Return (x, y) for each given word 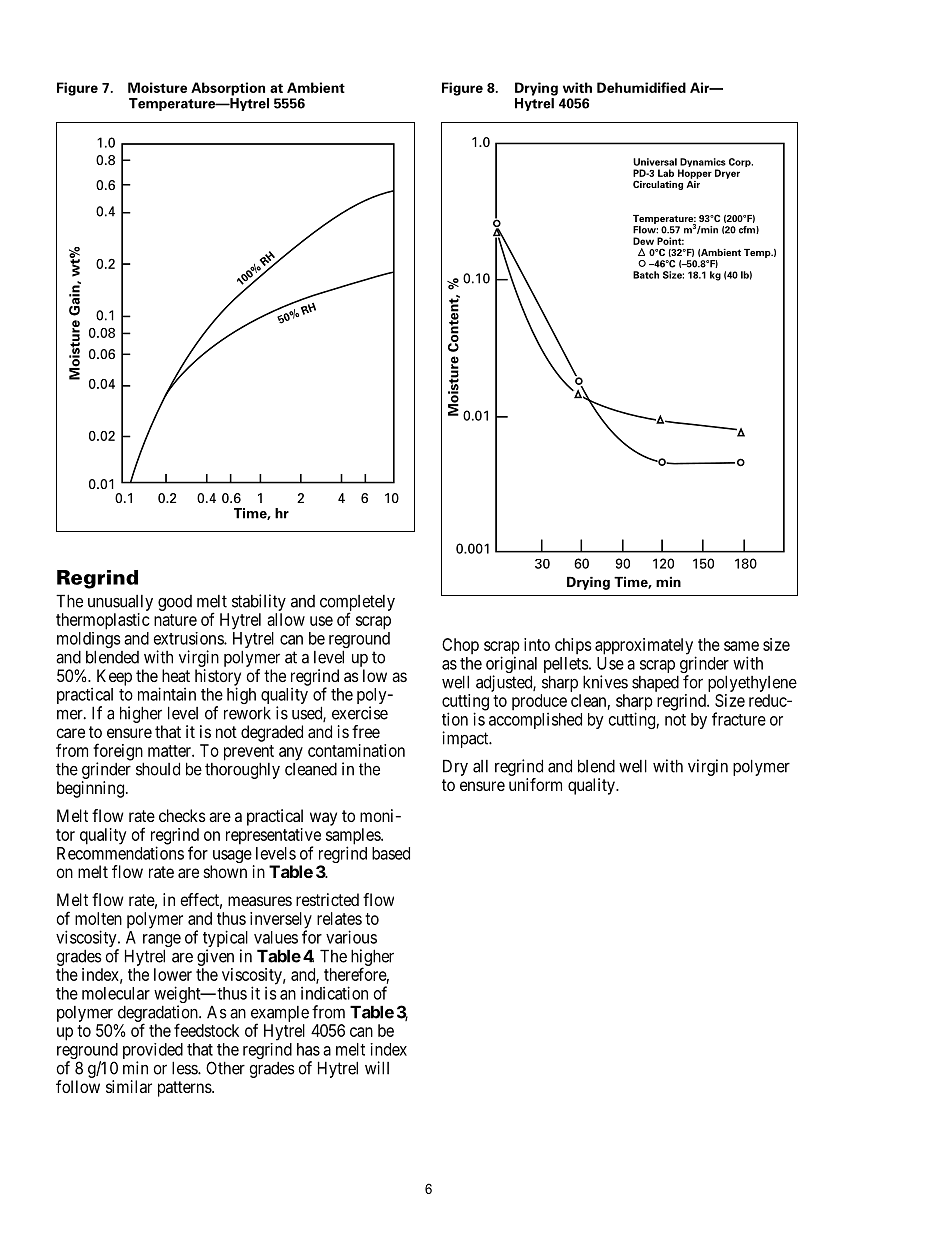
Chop (460, 646)
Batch (646, 275)
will (377, 1068)
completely (357, 604)
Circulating (658, 185)
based (391, 853)
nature (175, 620)
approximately (645, 647)
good (175, 603)
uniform (535, 784)
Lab (666, 173)
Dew (643, 241)
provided (153, 1052)
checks (182, 815)
